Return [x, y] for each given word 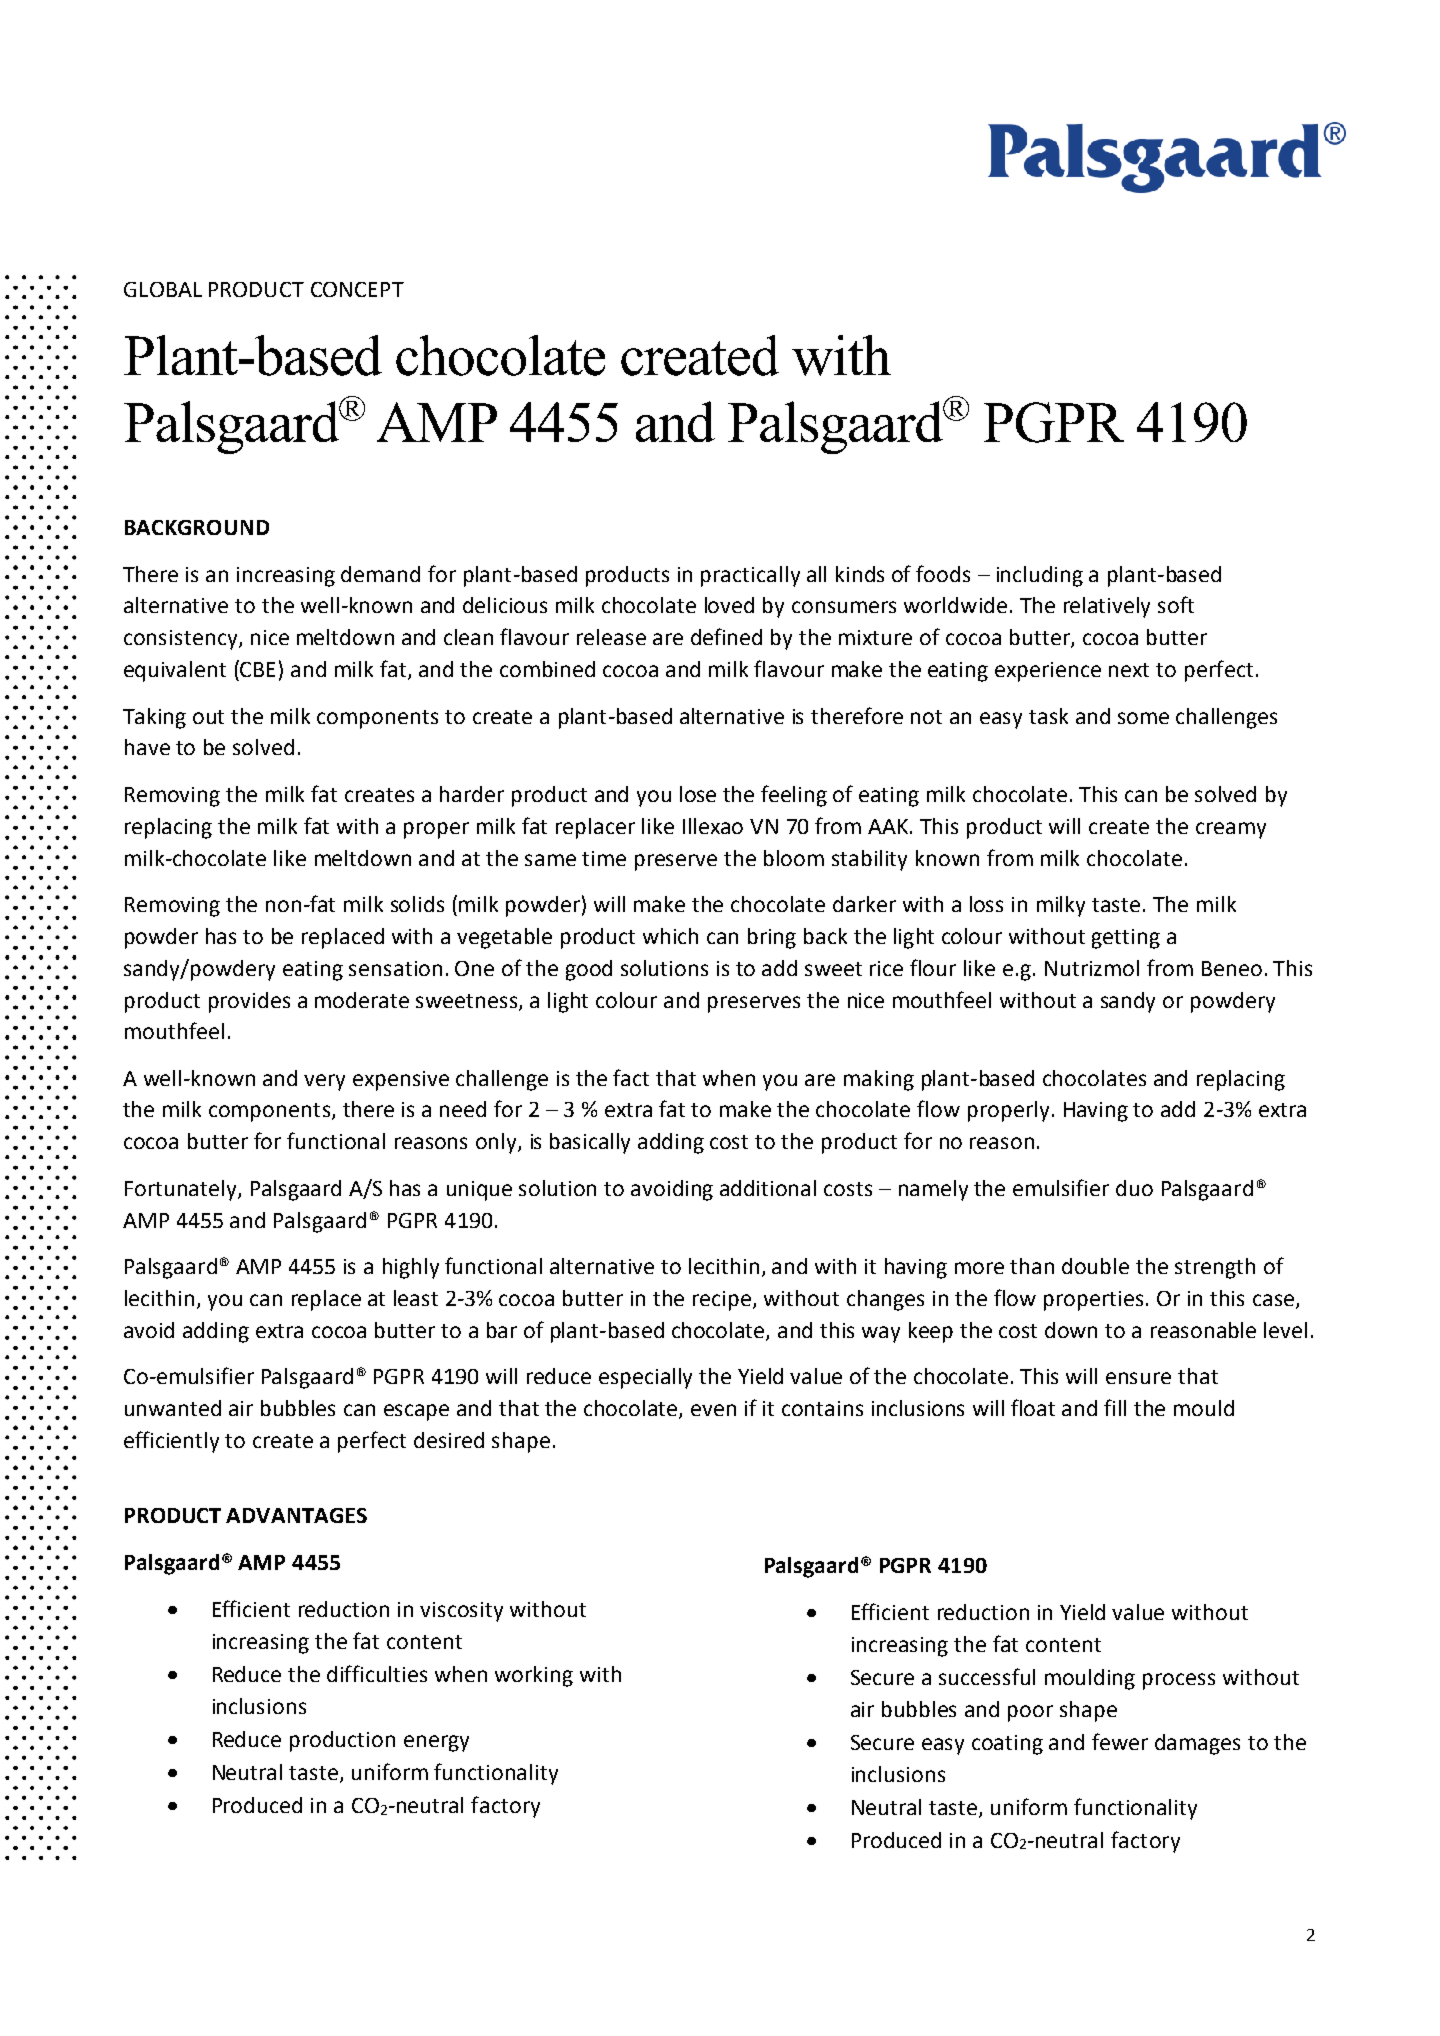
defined [726, 636]
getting [1126, 939]
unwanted [173, 1408]
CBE [257, 669]
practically [750, 576]
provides [249, 1002]
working [534, 1676]
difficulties [377, 1673]
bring [772, 938]
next [1129, 670]
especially [645, 1378]
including [1040, 576]
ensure [1138, 1378]
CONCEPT [357, 289]
